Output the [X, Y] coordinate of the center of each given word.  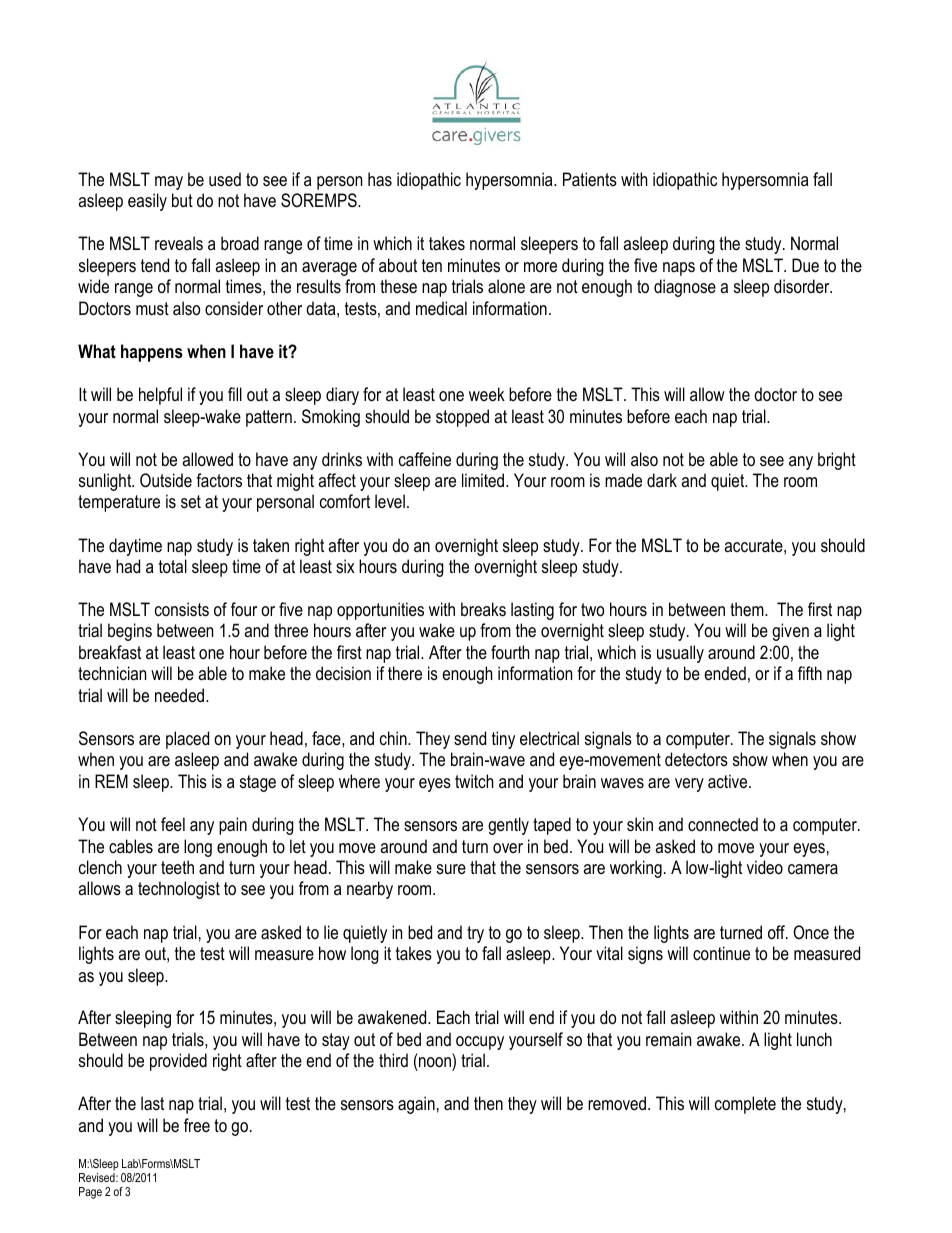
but [182, 200]
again [416, 1105]
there [405, 673]
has [380, 179]
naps [679, 269]
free [197, 1125]
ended [725, 673]
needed [181, 695]
